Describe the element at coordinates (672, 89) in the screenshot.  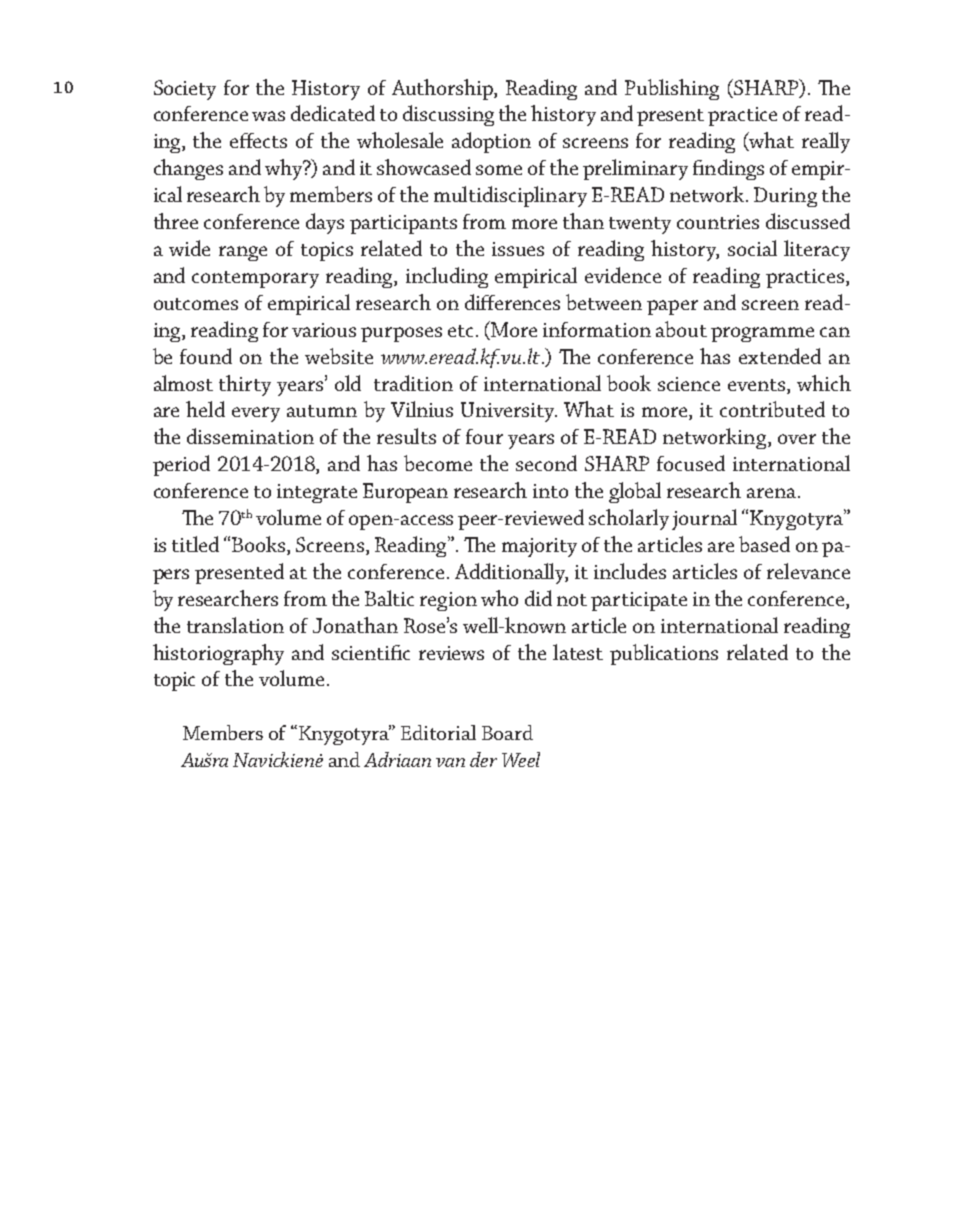
I see `Publishing` at that location.
